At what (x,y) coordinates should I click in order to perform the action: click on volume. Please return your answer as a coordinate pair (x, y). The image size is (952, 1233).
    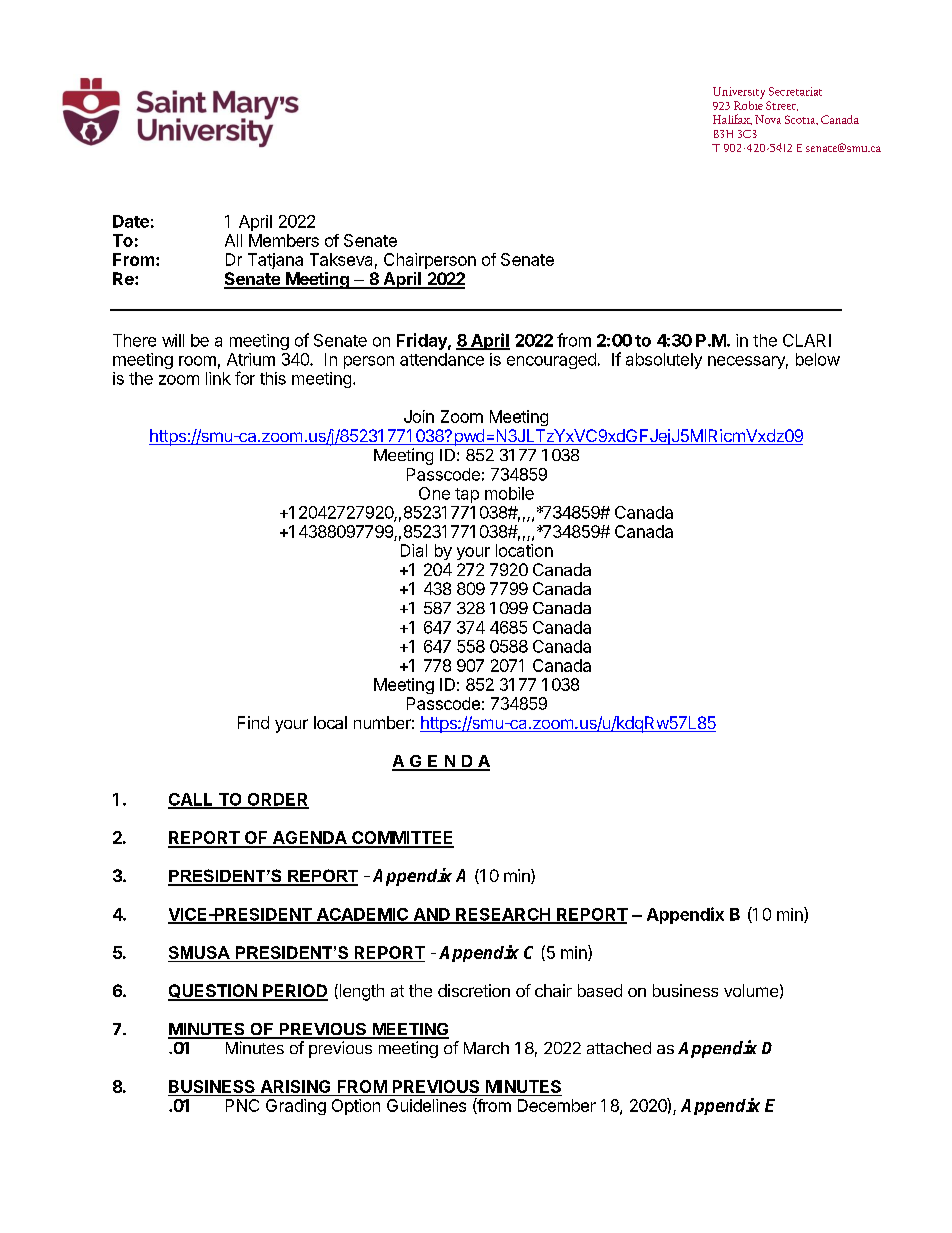
    Looking at the image, I should click on (751, 990).
